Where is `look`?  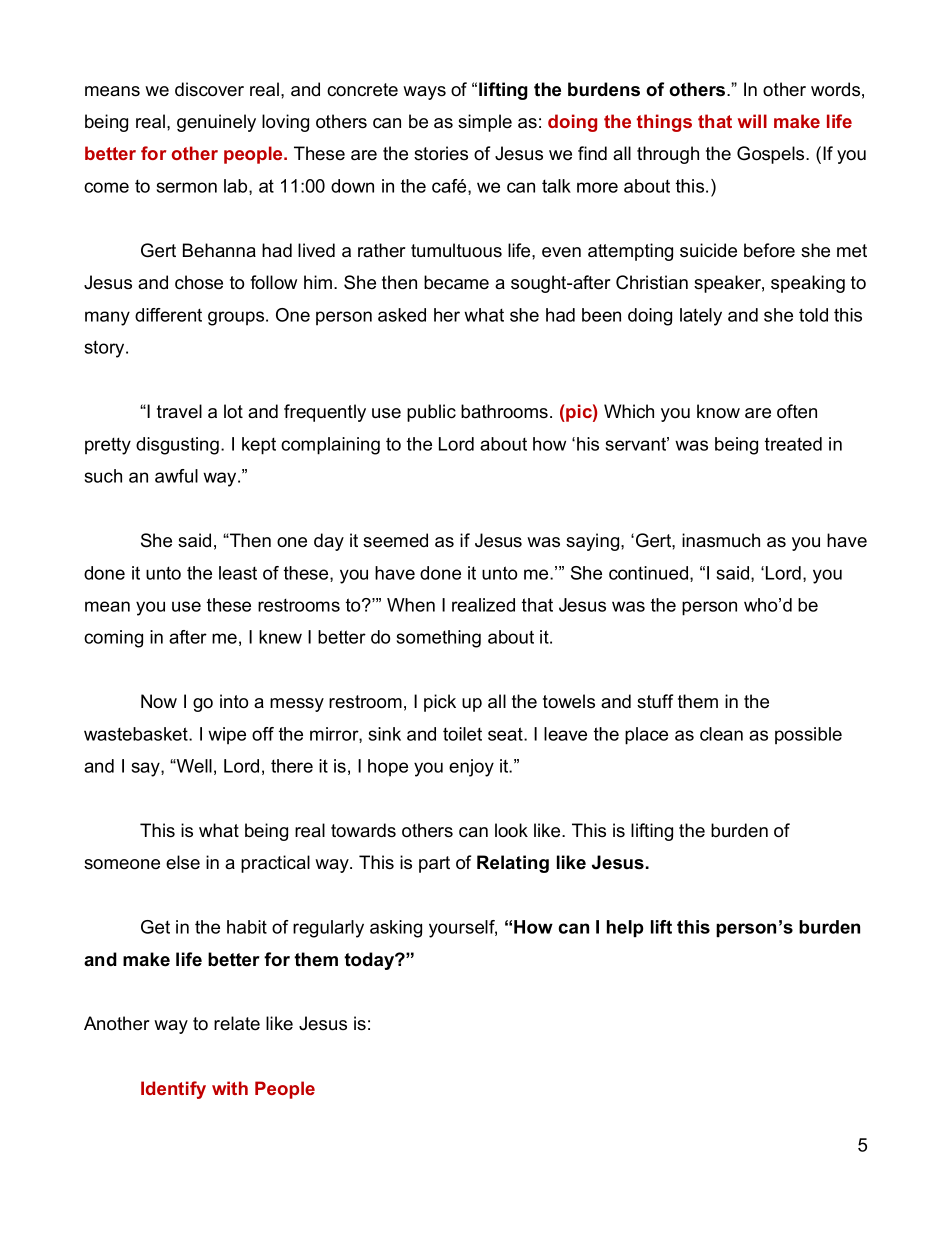
look is located at coordinates (511, 830).
